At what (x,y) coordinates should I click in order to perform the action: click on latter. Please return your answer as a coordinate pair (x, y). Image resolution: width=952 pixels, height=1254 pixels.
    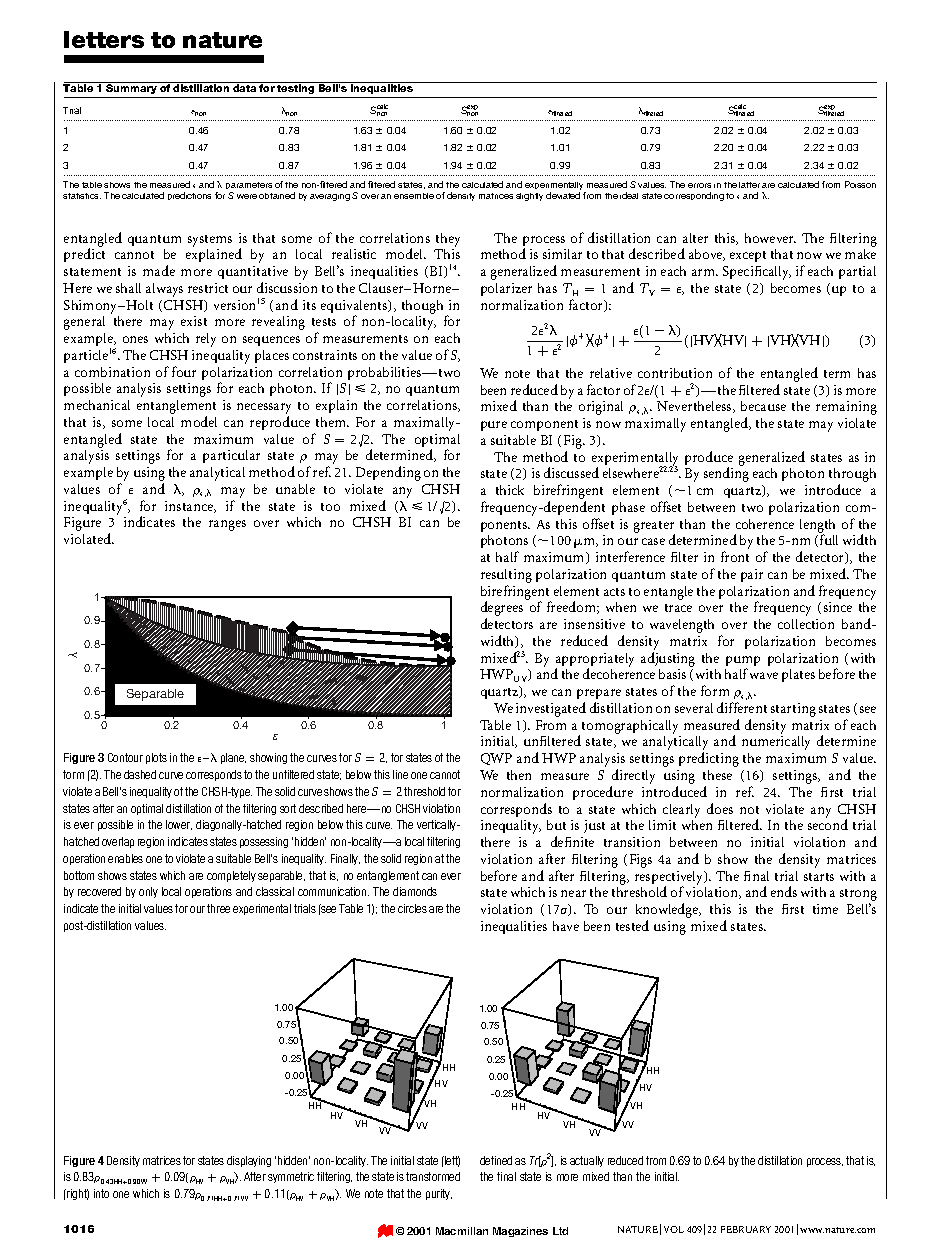
    Looking at the image, I should click on (749, 185).
